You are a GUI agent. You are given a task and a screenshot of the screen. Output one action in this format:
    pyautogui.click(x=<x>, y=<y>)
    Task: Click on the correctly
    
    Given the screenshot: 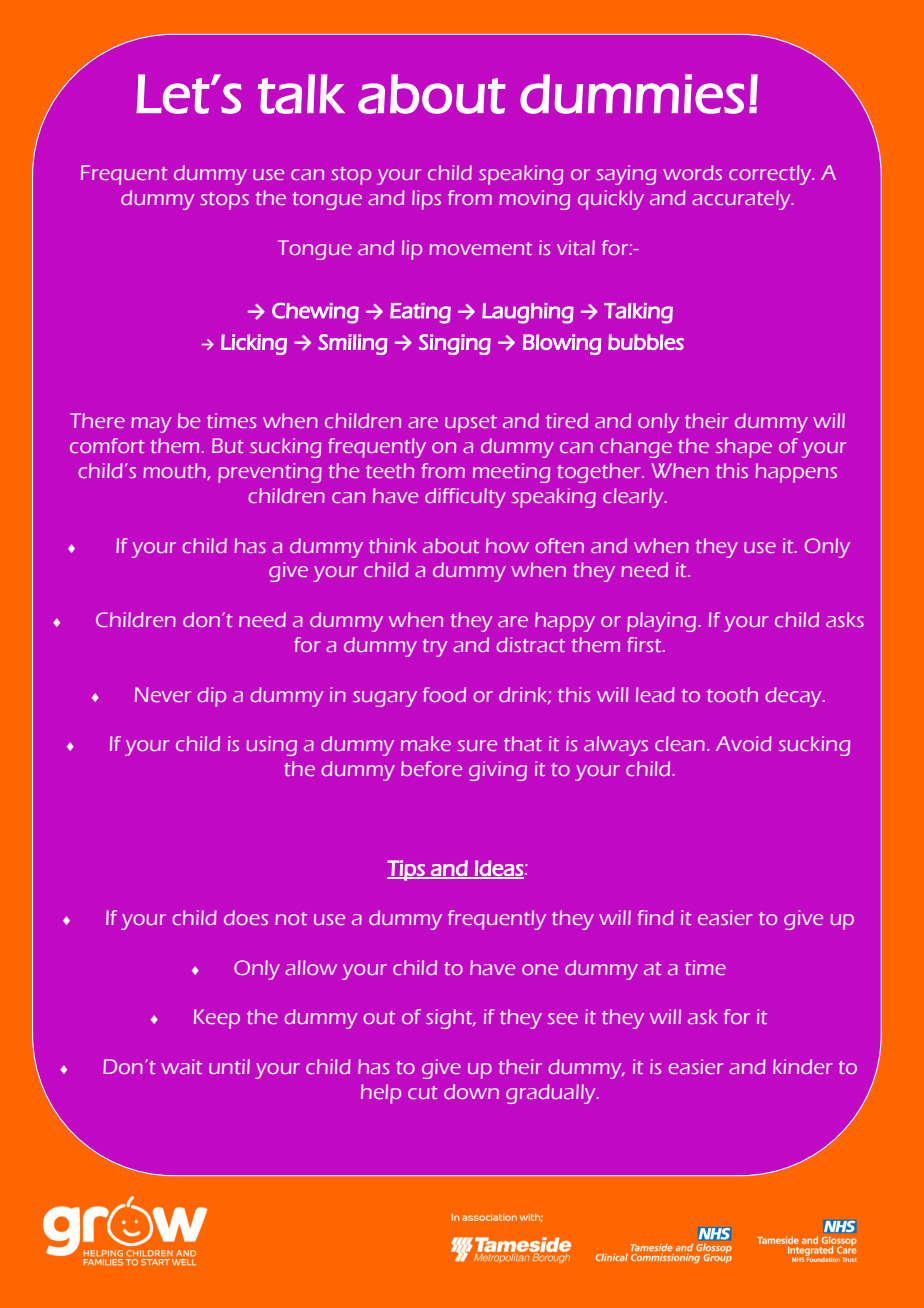 What is the action you would take?
    pyautogui.click(x=771, y=175)
